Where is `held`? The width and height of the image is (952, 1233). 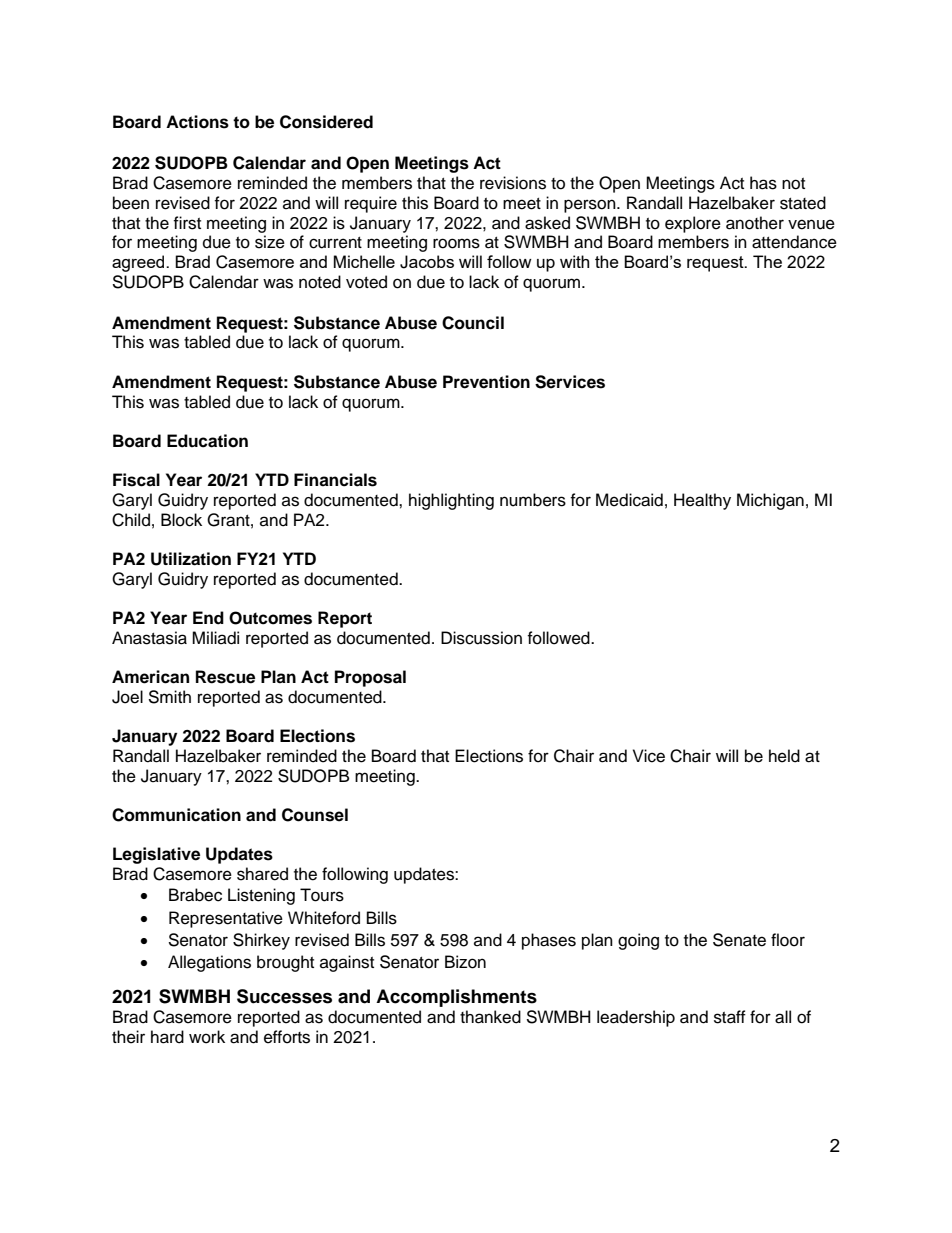 held is located at coordinates (784, 756).
